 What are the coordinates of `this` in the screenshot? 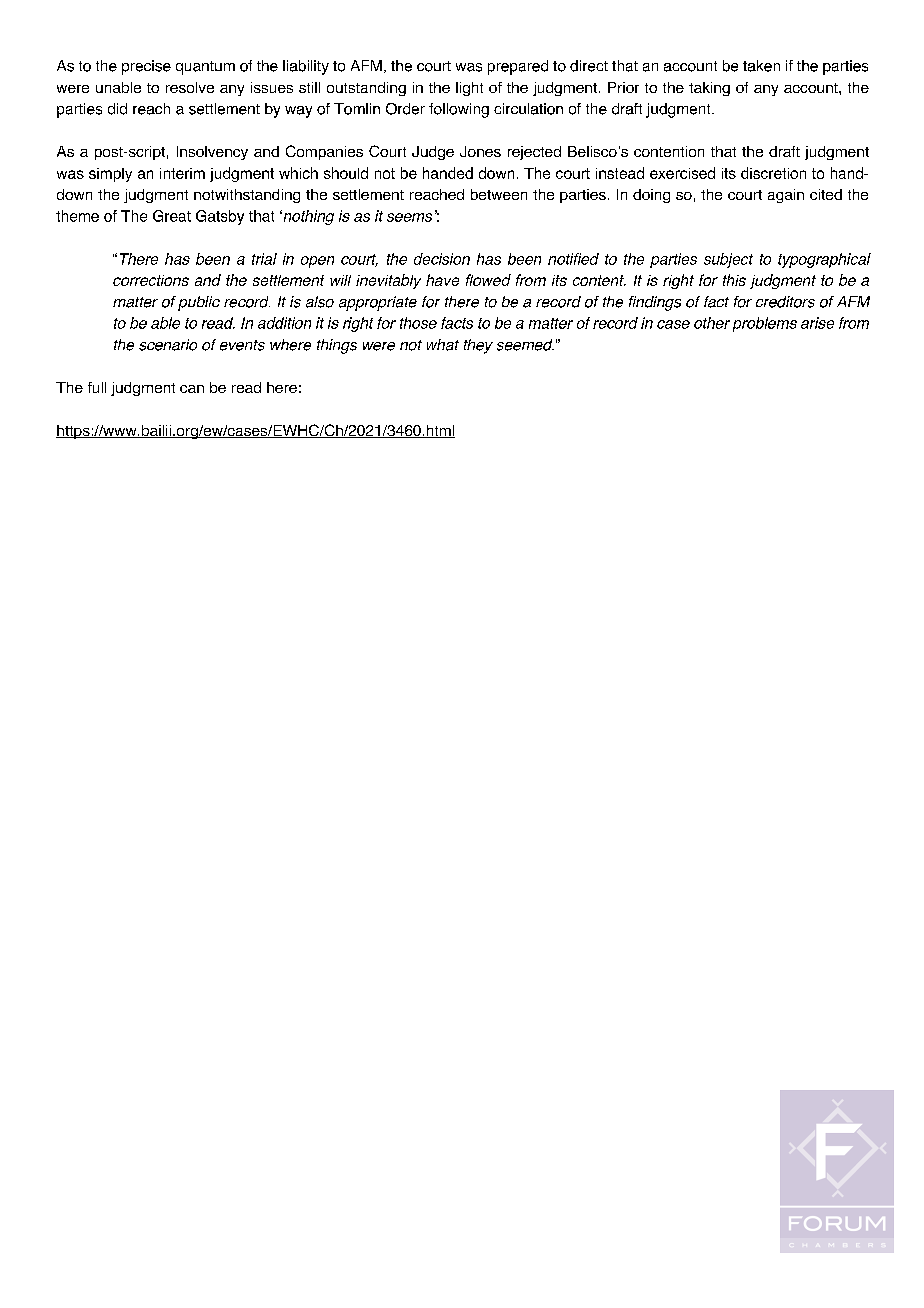 It's located at (734, 280).
